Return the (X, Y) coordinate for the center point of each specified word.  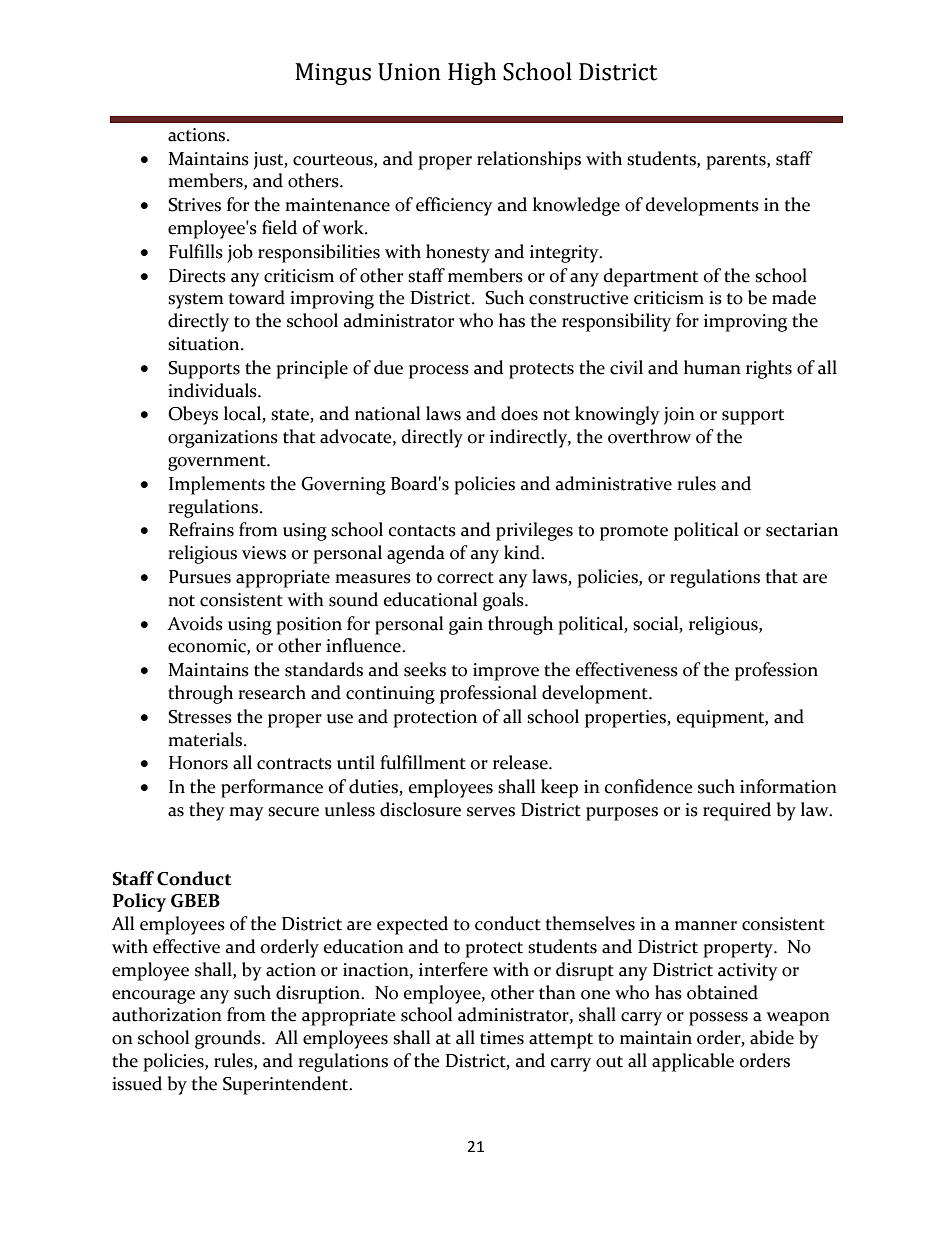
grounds (229, 1039)
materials (206, 739)
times (502, 1038)
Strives (194, 205)
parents (737, 162)
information (788, 786)
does (519, 413)
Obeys (193, 415)
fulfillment (423, 762)
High (472, 73)
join (679, 416)
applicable (693, 1062)
